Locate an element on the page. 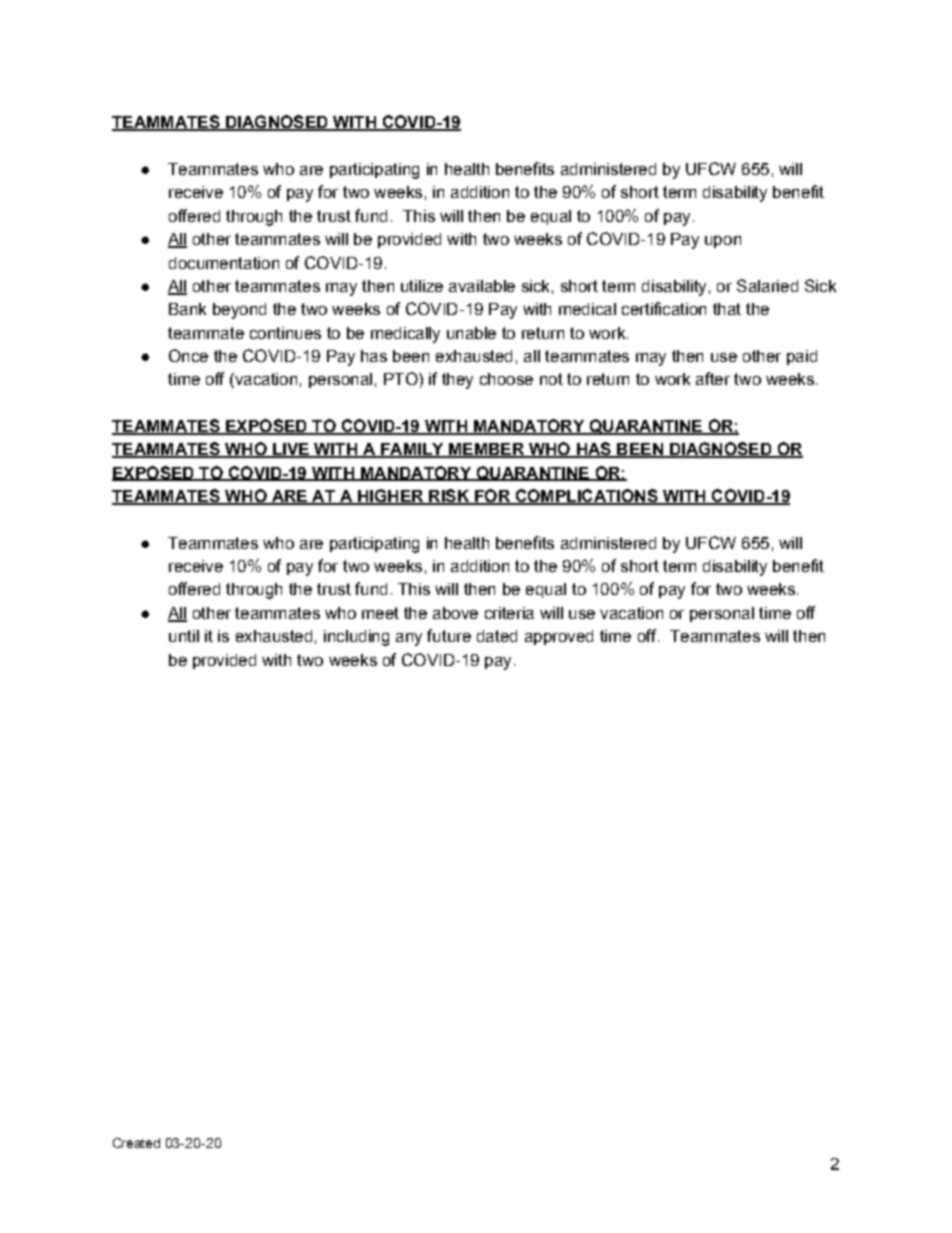 The image size is (952, 1233). Created is located at coordinates (136, 1143).
